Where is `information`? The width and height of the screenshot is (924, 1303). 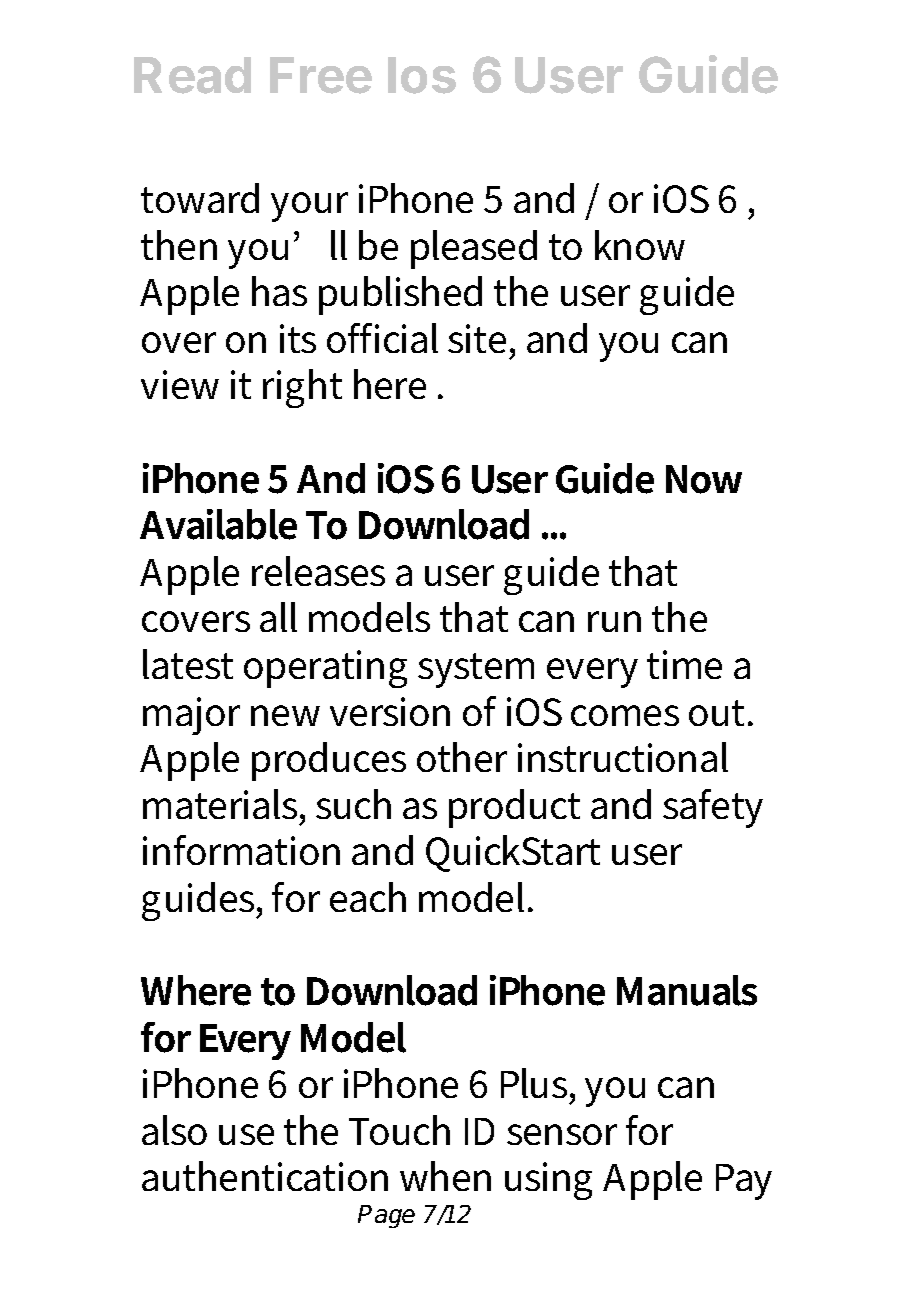
information is located at coordinates (241, 850).
